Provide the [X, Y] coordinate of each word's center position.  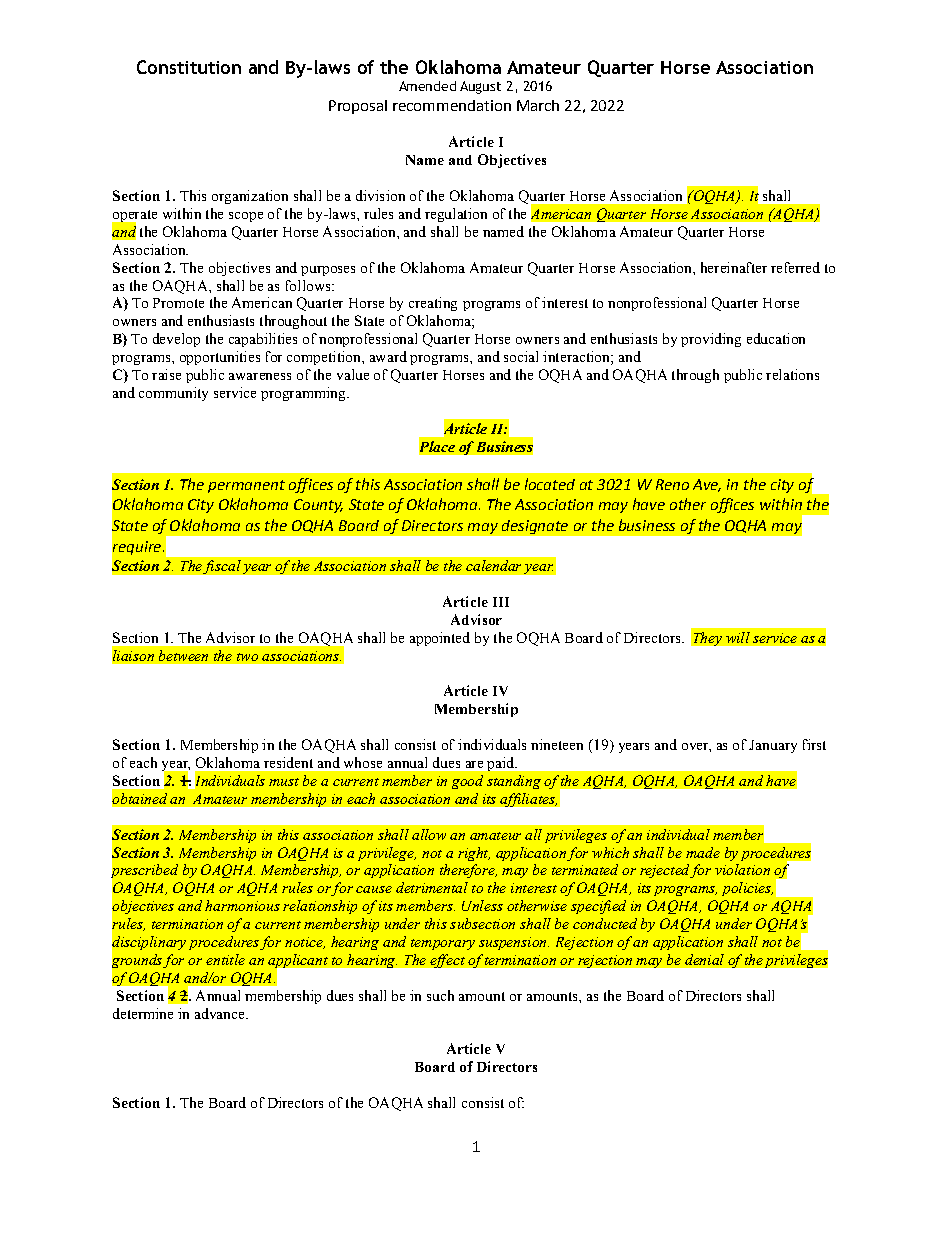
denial [704, 959]
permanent [246, 486]
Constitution [189, 67]
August [480, 87]
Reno [672, 484]
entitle [225, 959]
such [440, 995]
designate [535, 527]
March [538, 105]
